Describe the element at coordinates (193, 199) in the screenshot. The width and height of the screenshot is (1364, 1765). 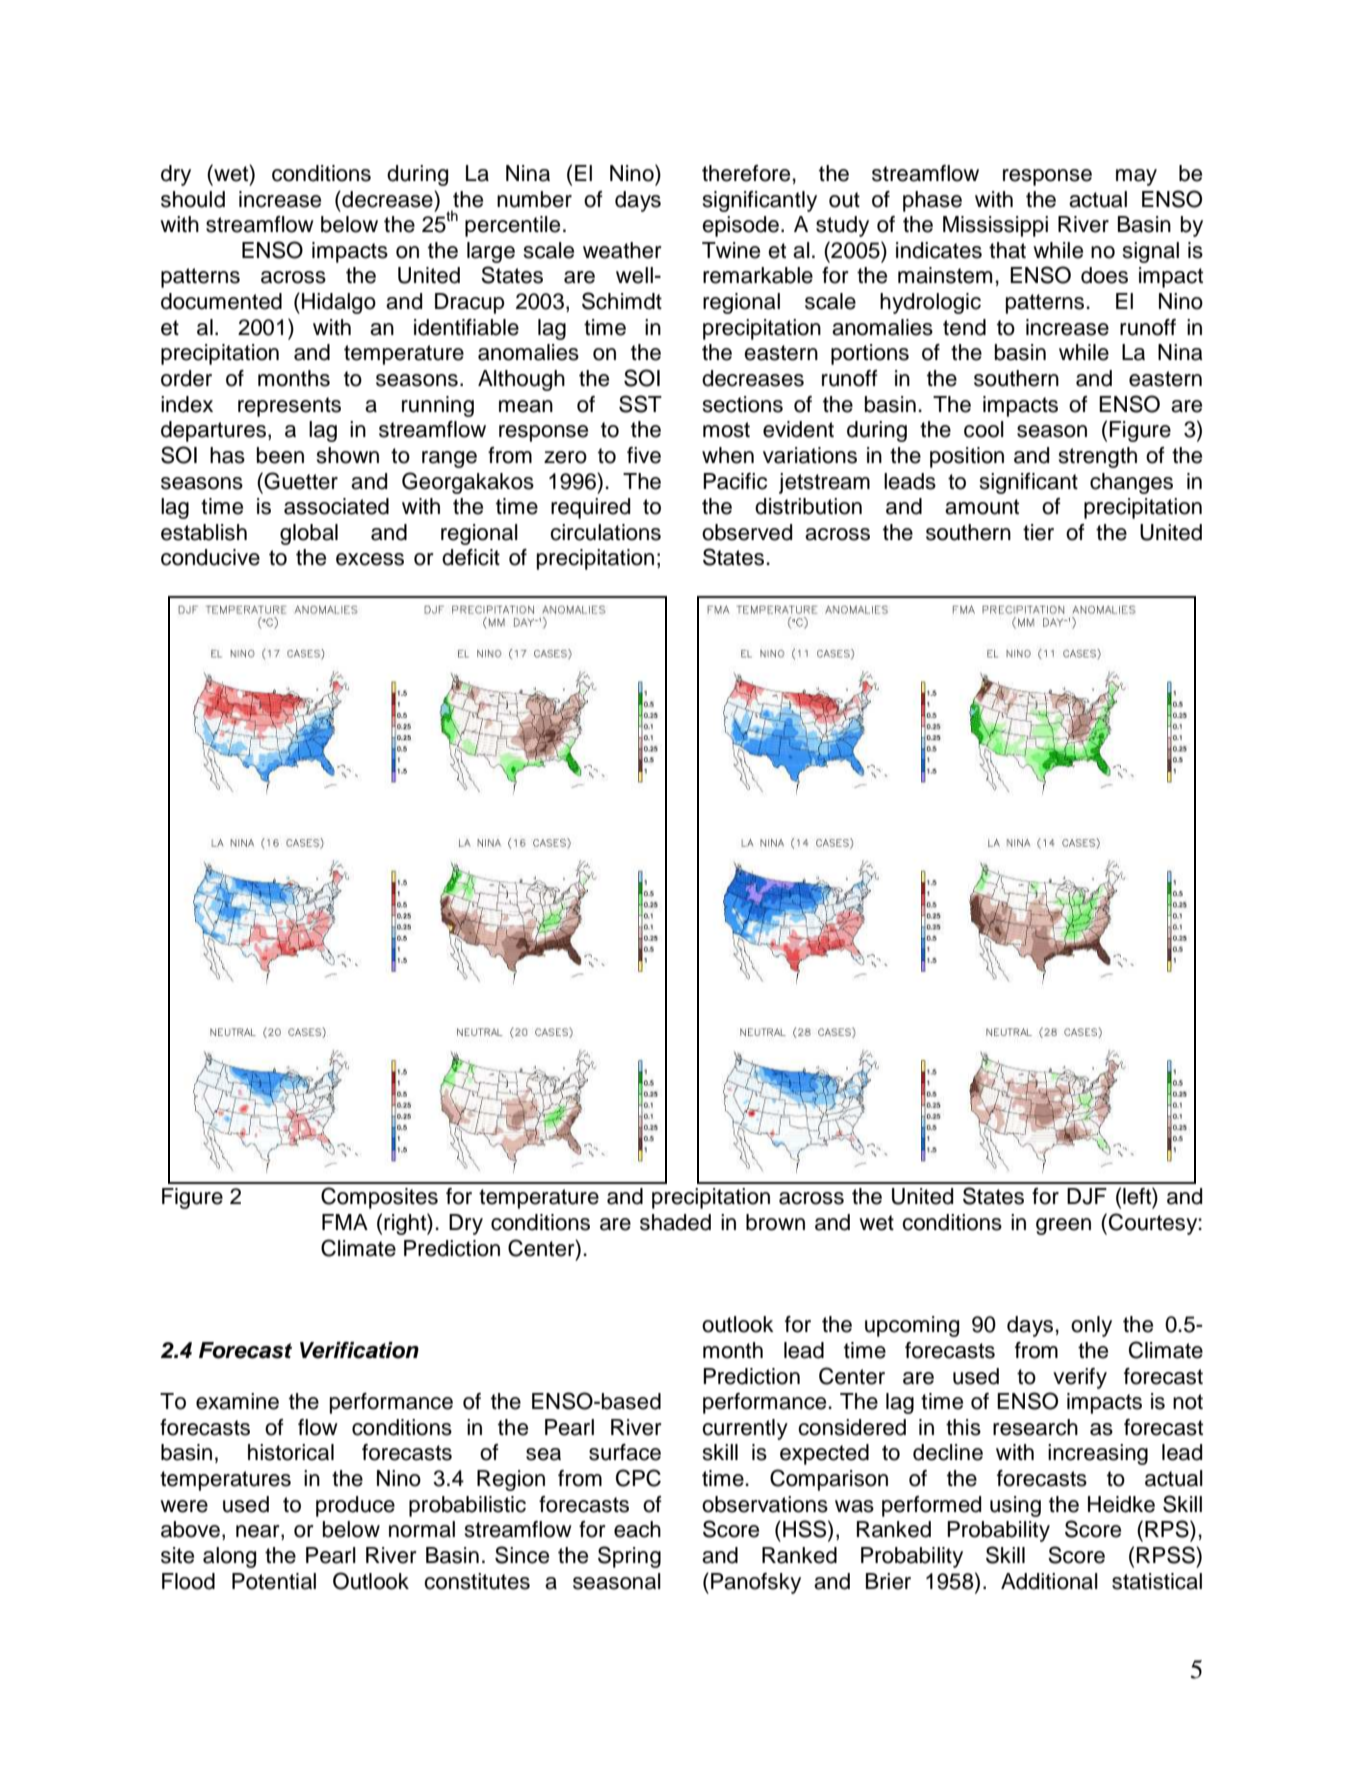
I see `should` at that location.
